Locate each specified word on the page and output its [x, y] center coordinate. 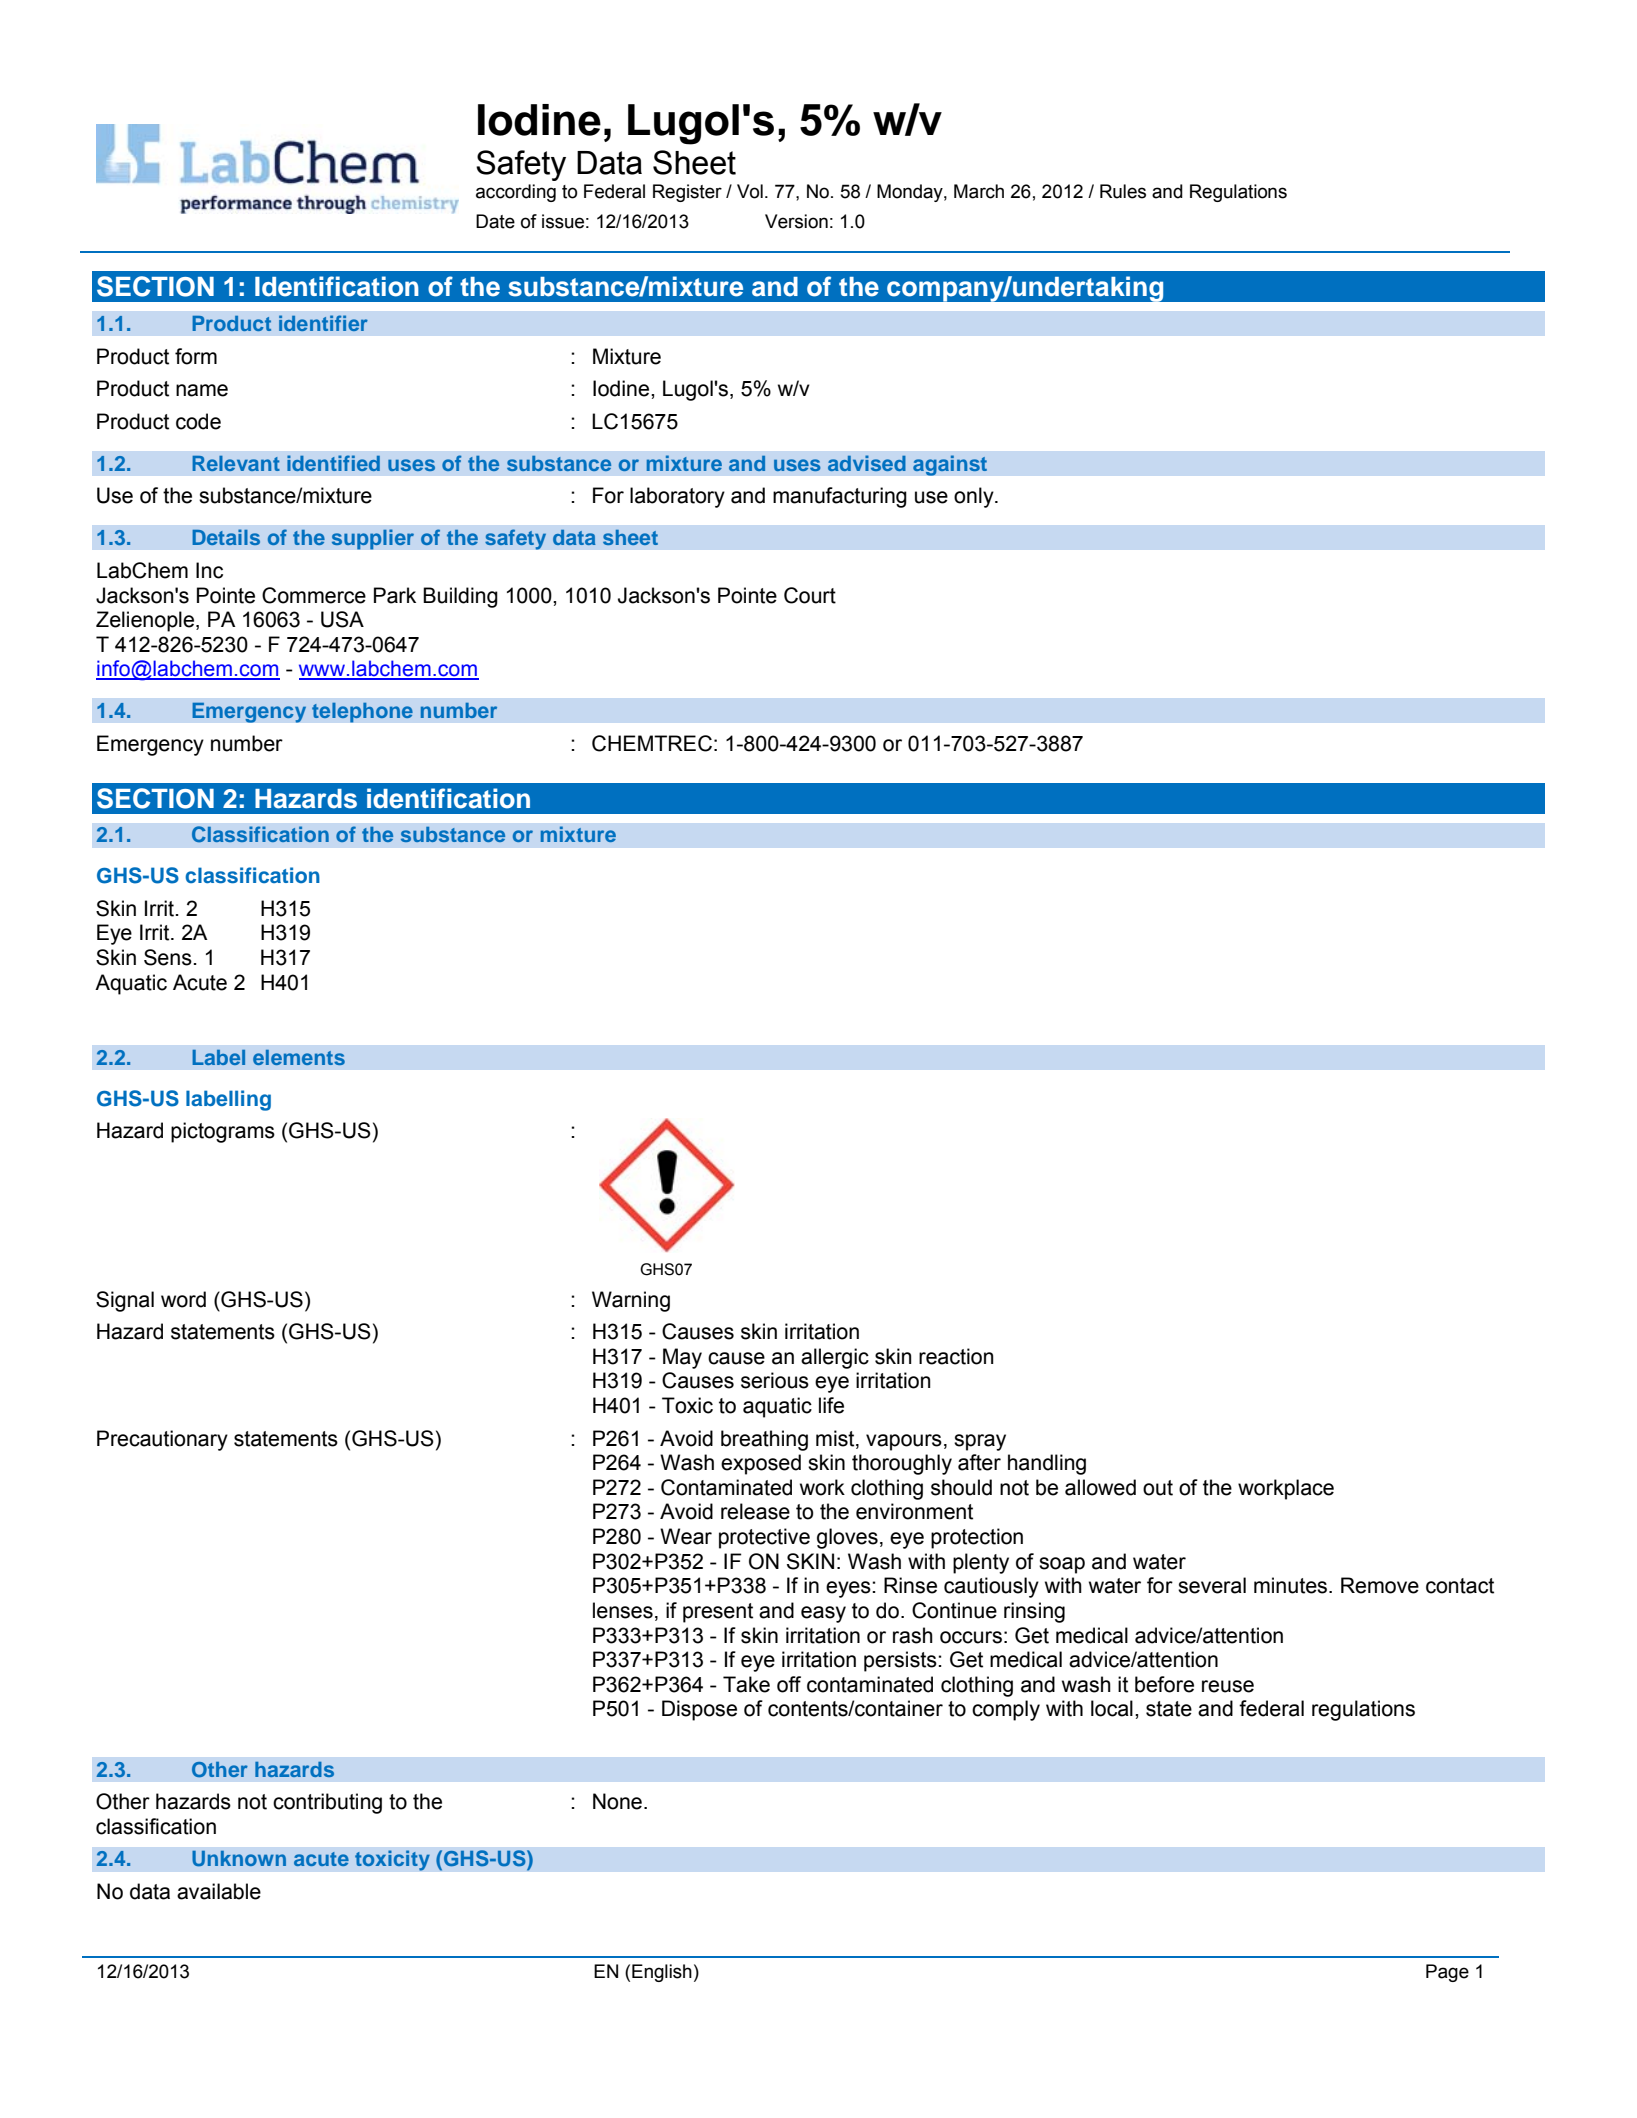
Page [1447, 1973]
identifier [323, 323]
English [662, 1973]
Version [796, 221]
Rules [1123, 191]
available [219, 1891]
